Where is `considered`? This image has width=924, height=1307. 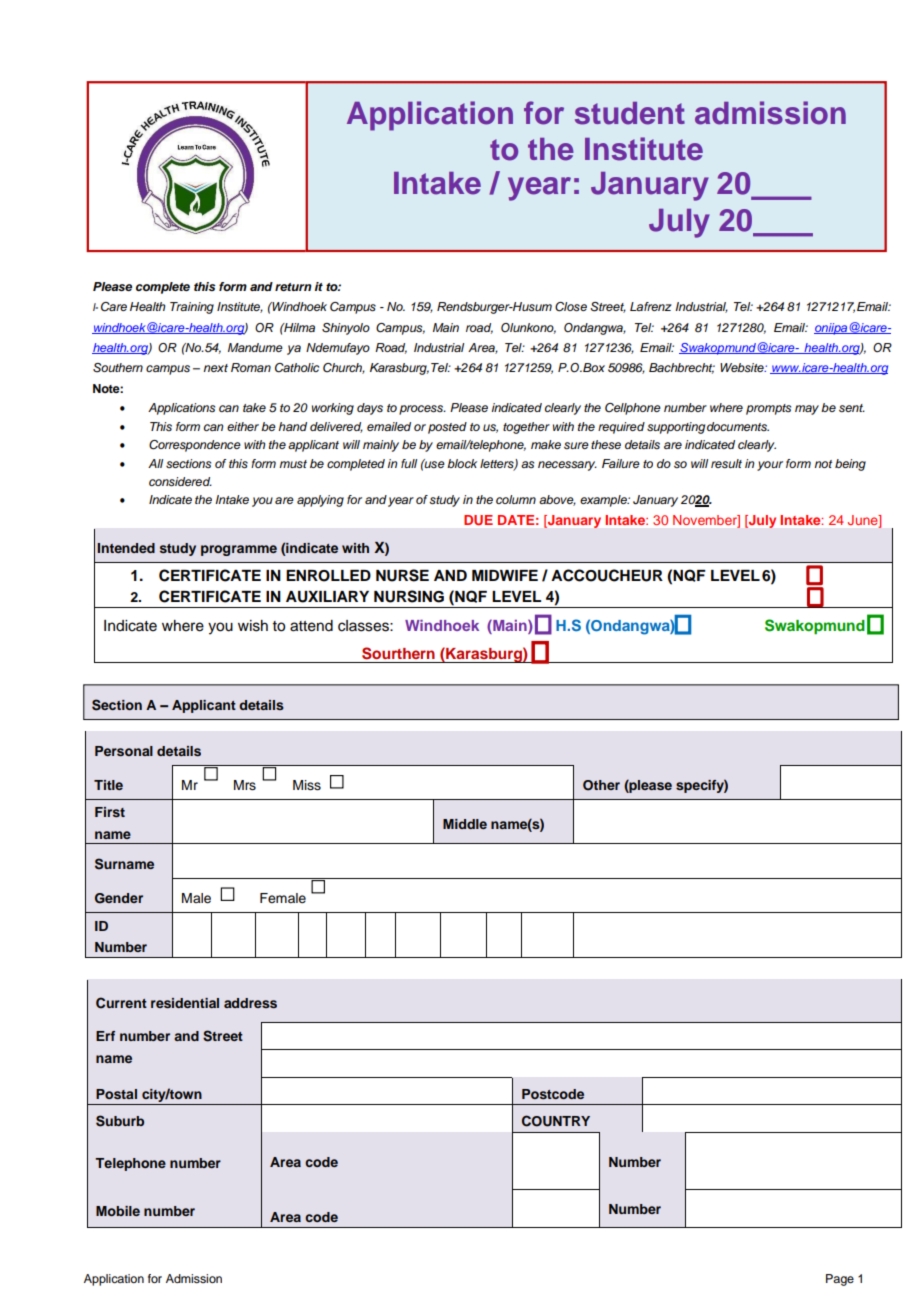
considered is located at coordinates (180, 482).
